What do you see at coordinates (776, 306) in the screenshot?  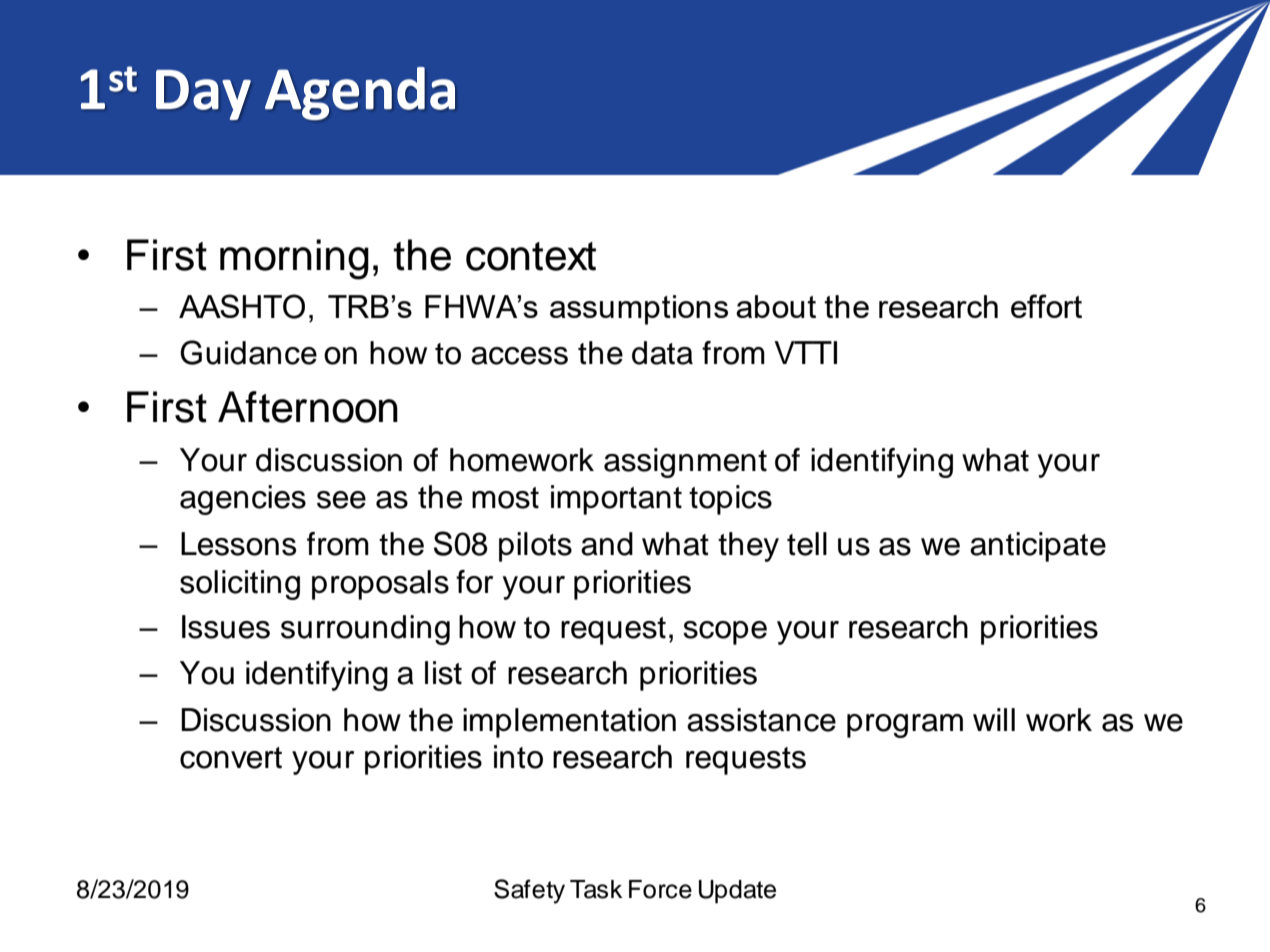 I see `about` at bounding box center [776, 306].
